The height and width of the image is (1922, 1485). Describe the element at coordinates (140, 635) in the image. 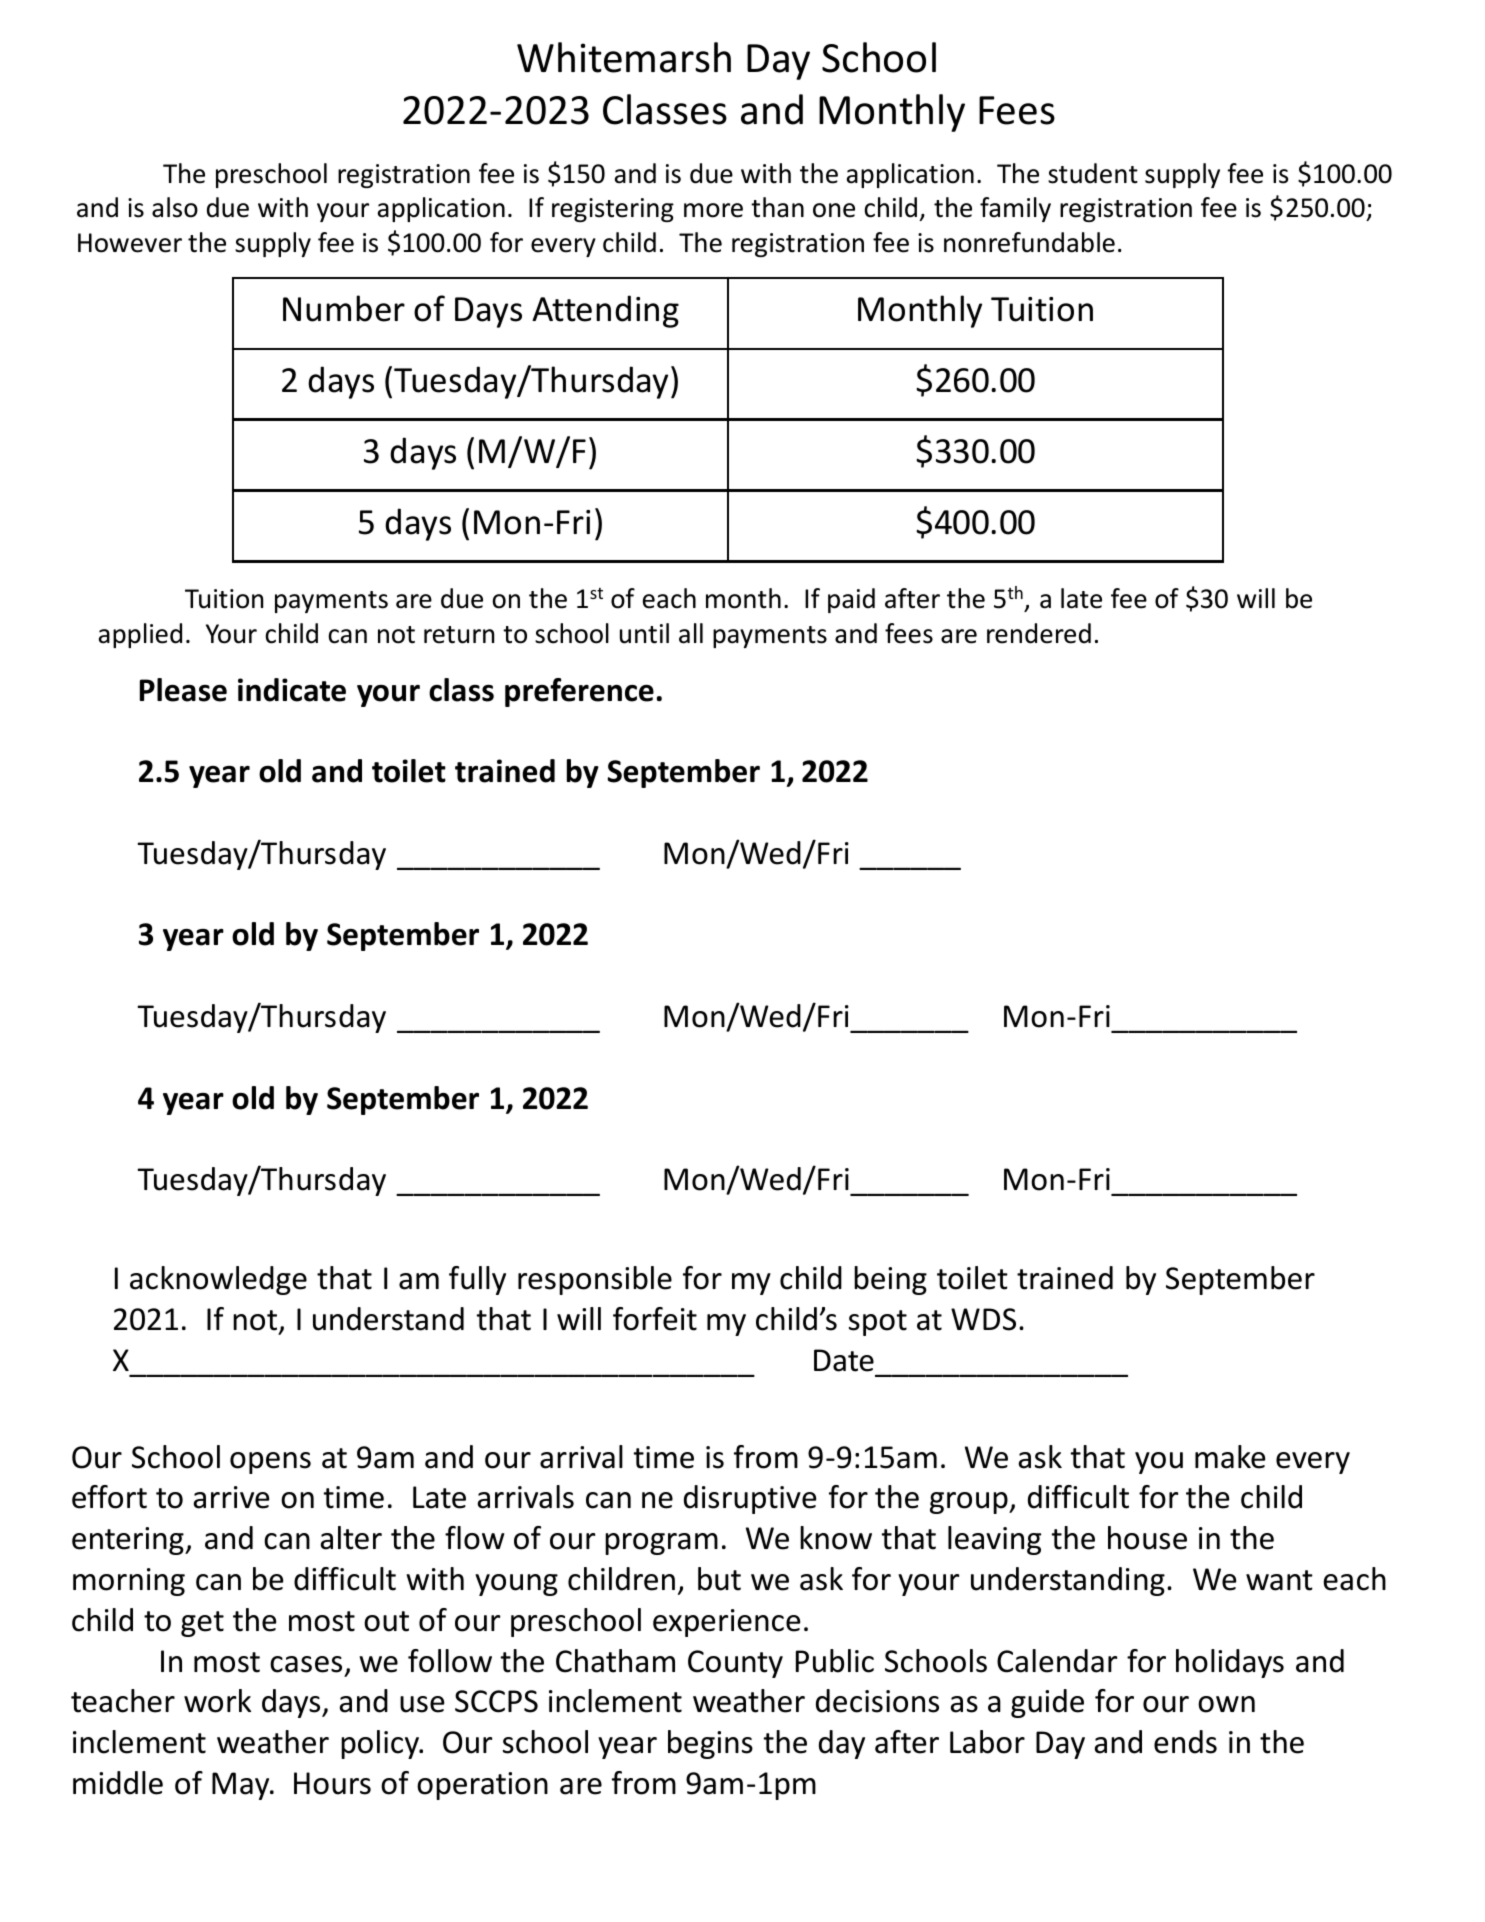

I see `applied` at that location.
